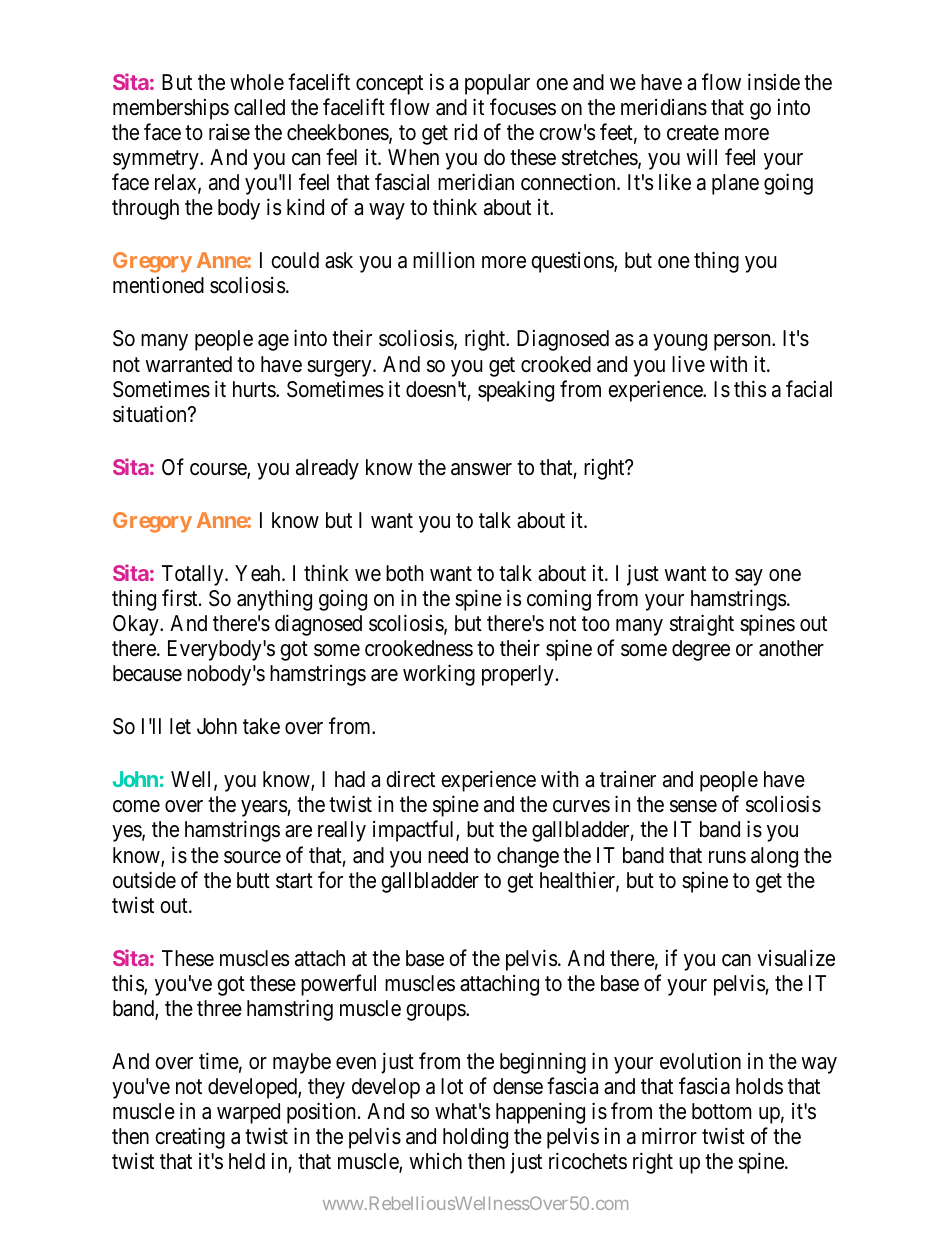  I want to click on direct, so click(410, 779).
